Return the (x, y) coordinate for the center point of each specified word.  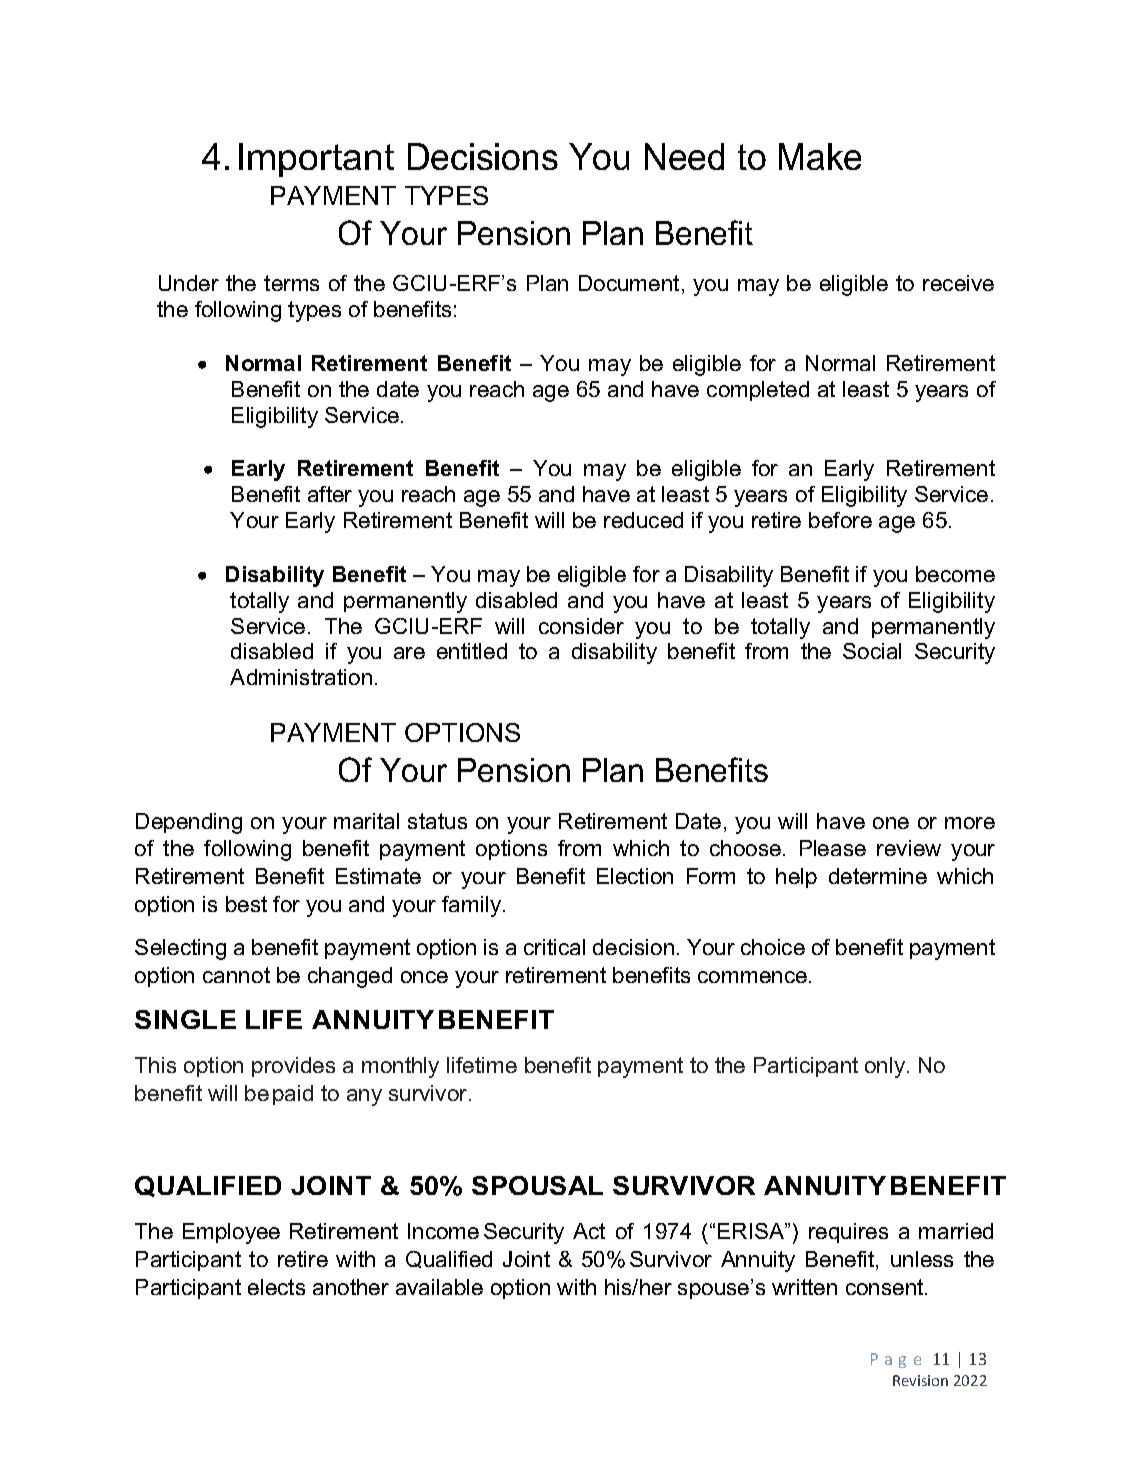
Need (684, 156)
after (330, 494)
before (840, 520)
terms (291, 283)
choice (773, 947)
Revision (920, 1380)
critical (554, 947)
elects (276, 1287)
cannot (236, 975)
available (439, 1287)
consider (581, 626)
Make (820, 156)
